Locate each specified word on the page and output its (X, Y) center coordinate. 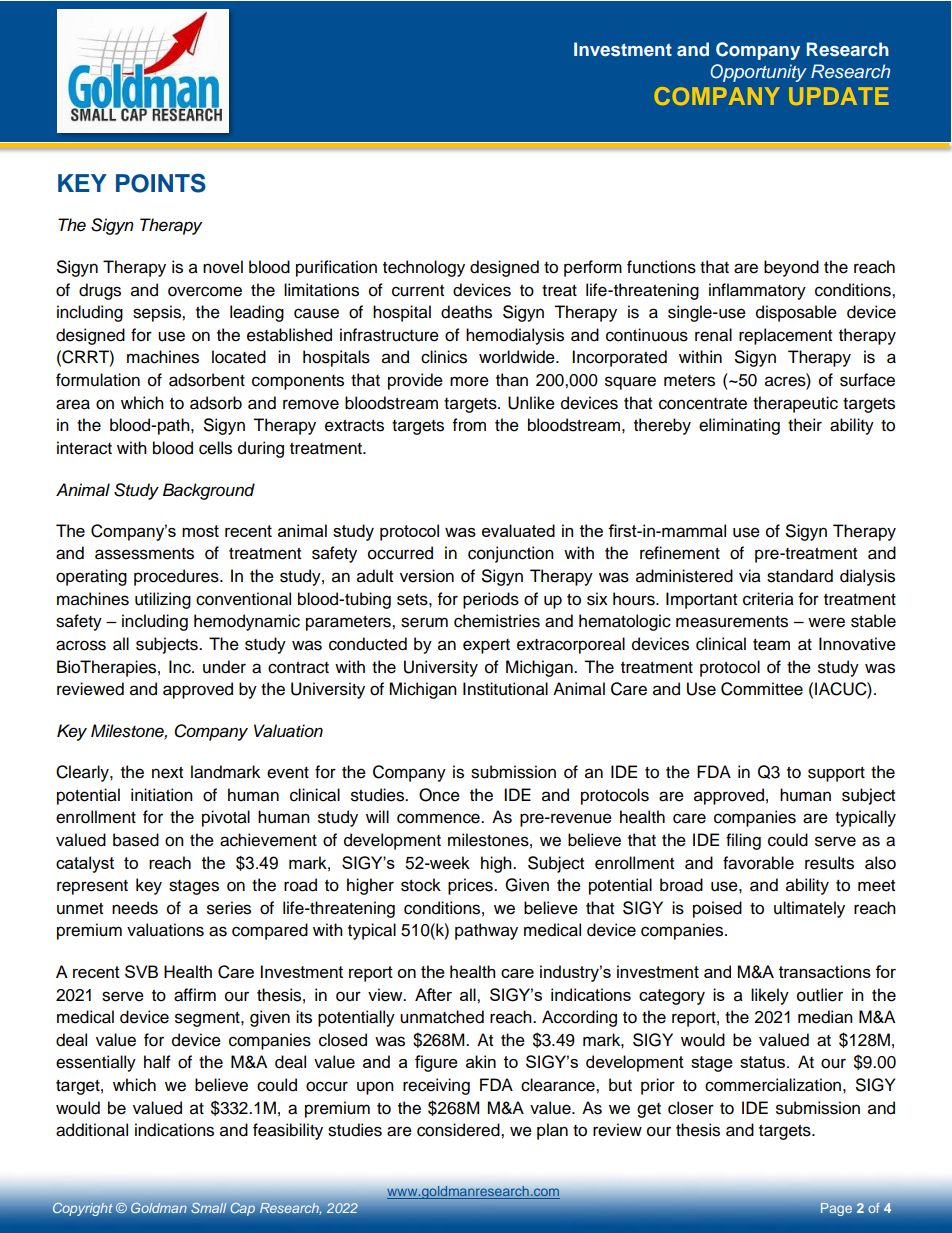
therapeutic (795, 404)
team (771, 645)
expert (486, 646)
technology (424, 268)
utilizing (163, 600)
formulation (98, 380)
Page (836, 1209)
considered (459, 1130)
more (469, 381)
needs (135, 908)
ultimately (809, 909)
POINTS (161, 183)
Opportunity (758, 73)
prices (471, 886)
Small (209, 1207)
